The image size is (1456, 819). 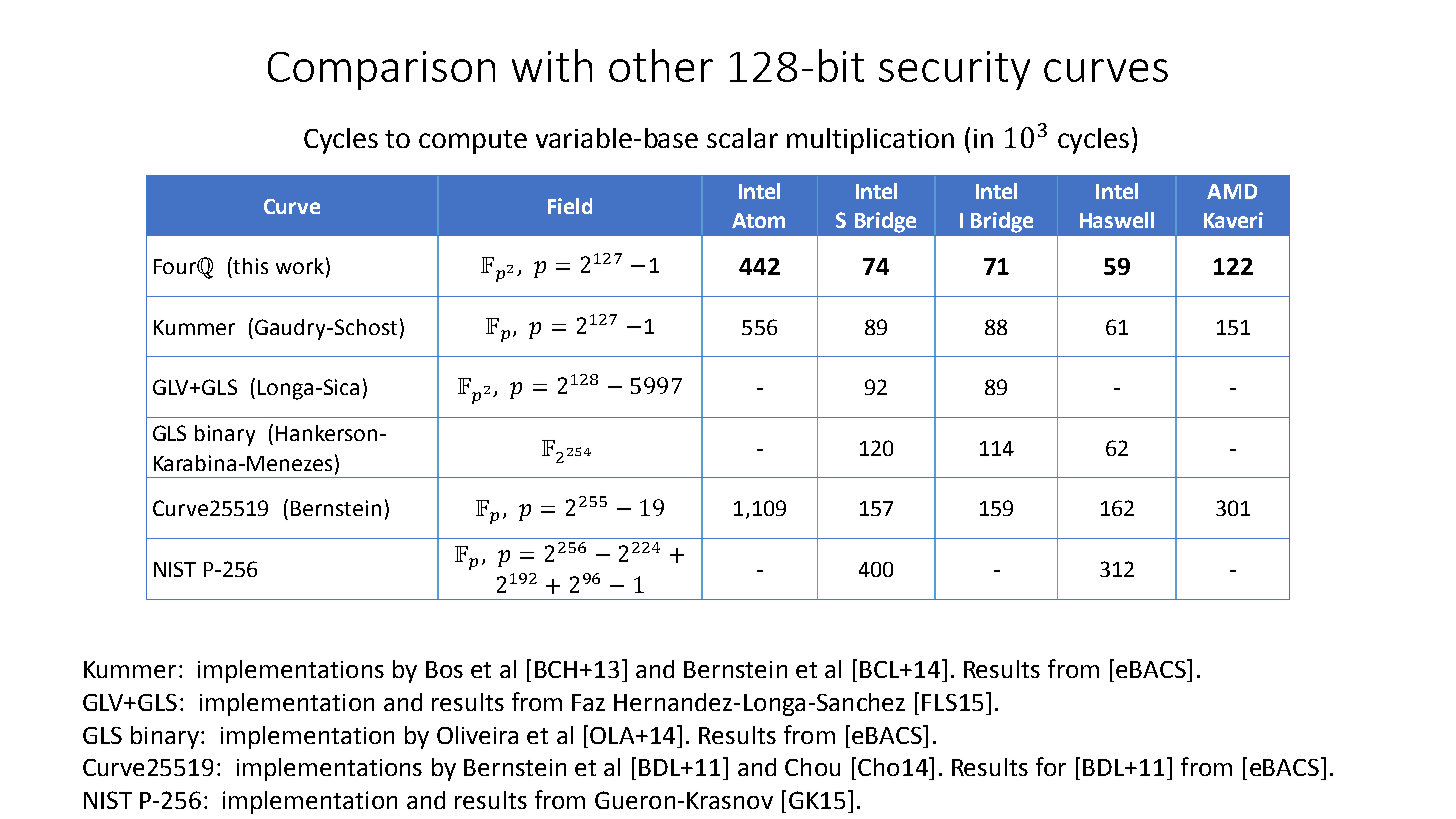 What do you see at coordinates (1117, 220) in the image?
I see `Haswell` at bounding box center [1117, 220].
